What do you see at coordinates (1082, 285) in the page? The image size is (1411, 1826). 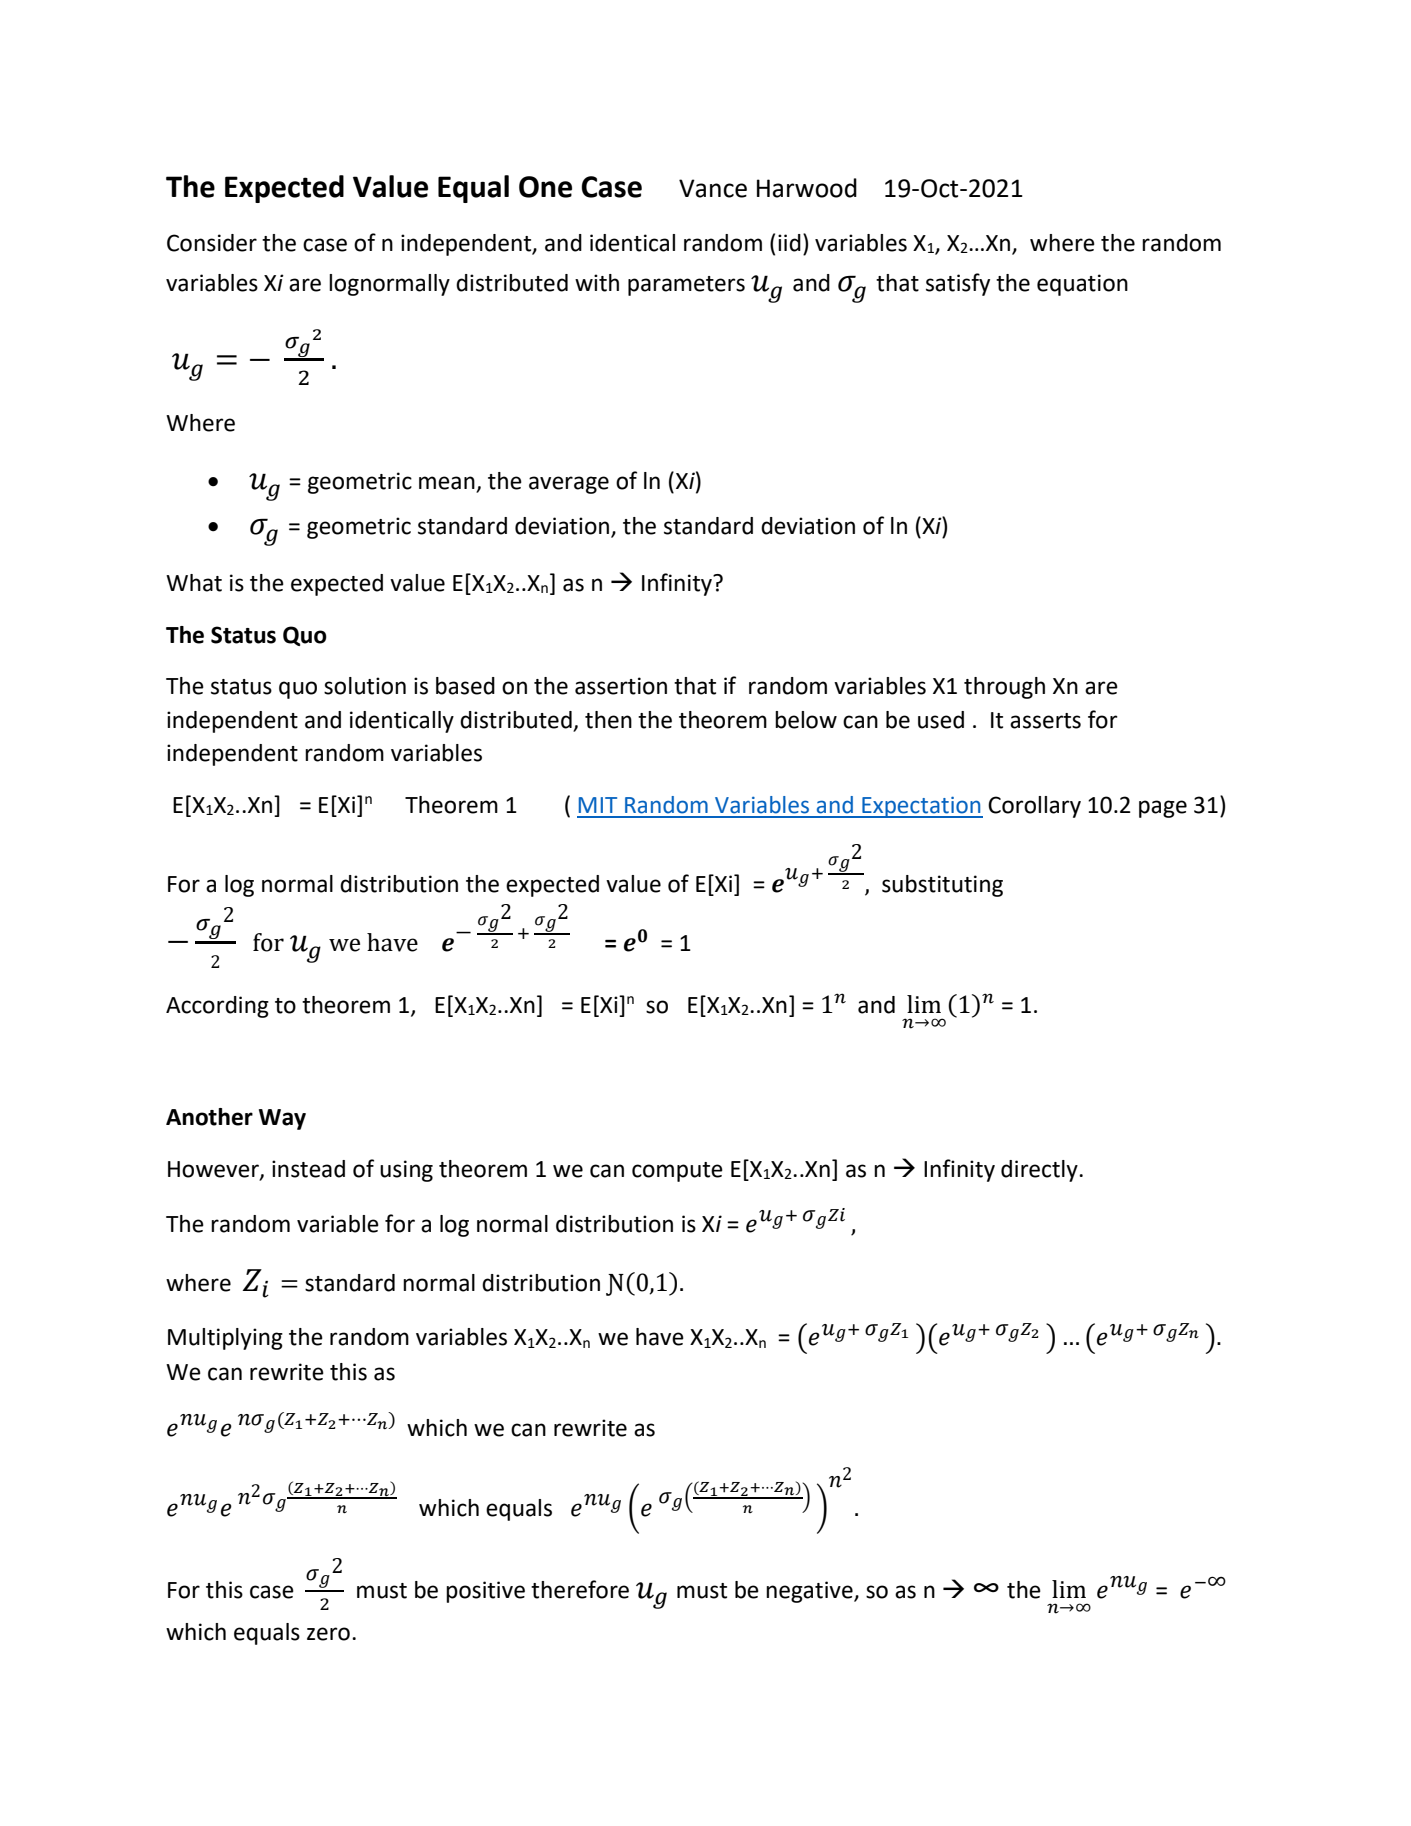 I see `equation` at bounding box center [1082, 285].
